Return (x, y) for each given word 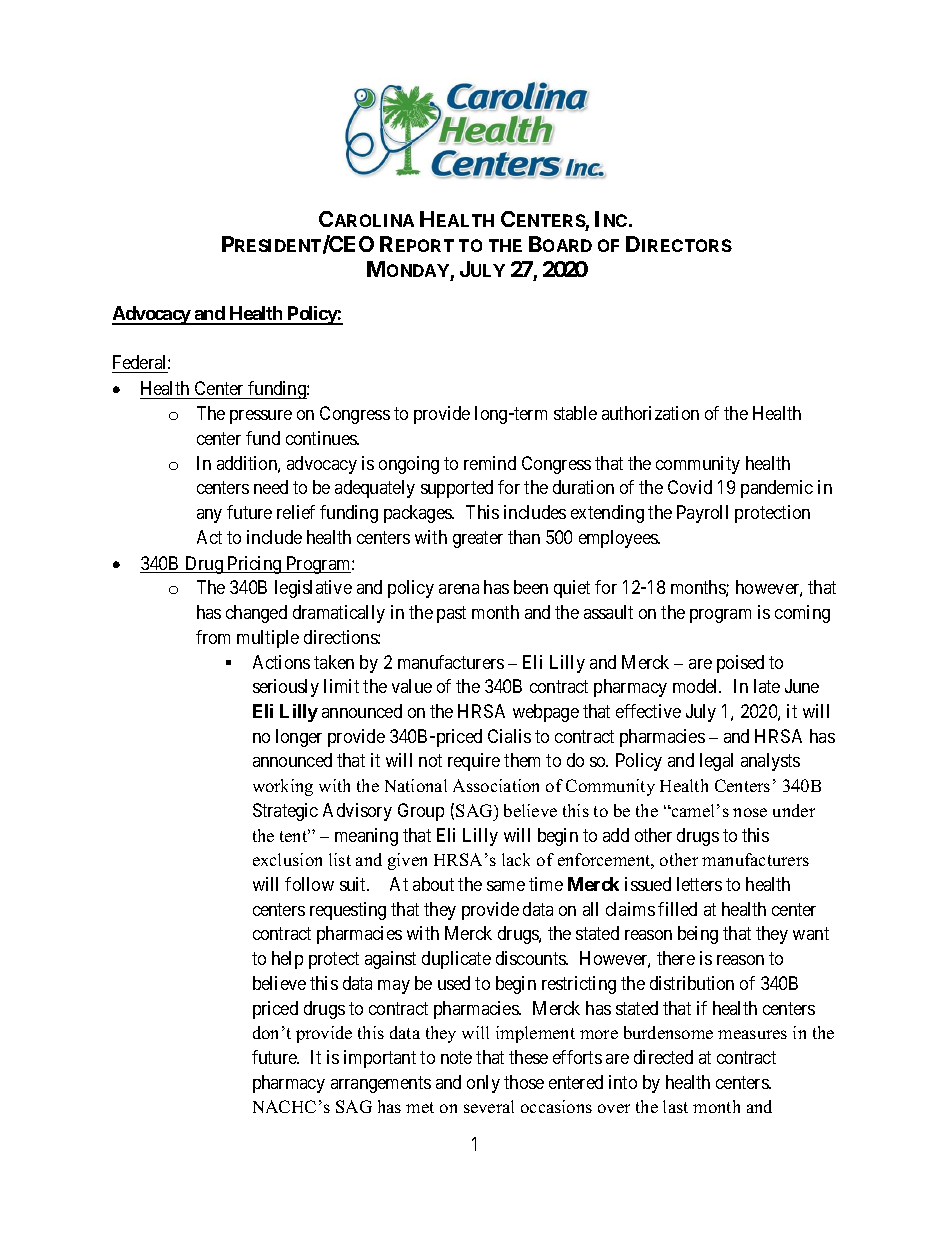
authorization (650, 413)
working (283, 787)
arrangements (381, 1084)
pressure (261, 417)
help (287, 960)
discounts (531, 958)
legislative (313, 589)
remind (490, 463)
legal (716, 762)
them (522, 760)
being (698, 935)
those (524, 1082)
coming (802, 614)
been (531, 587)
